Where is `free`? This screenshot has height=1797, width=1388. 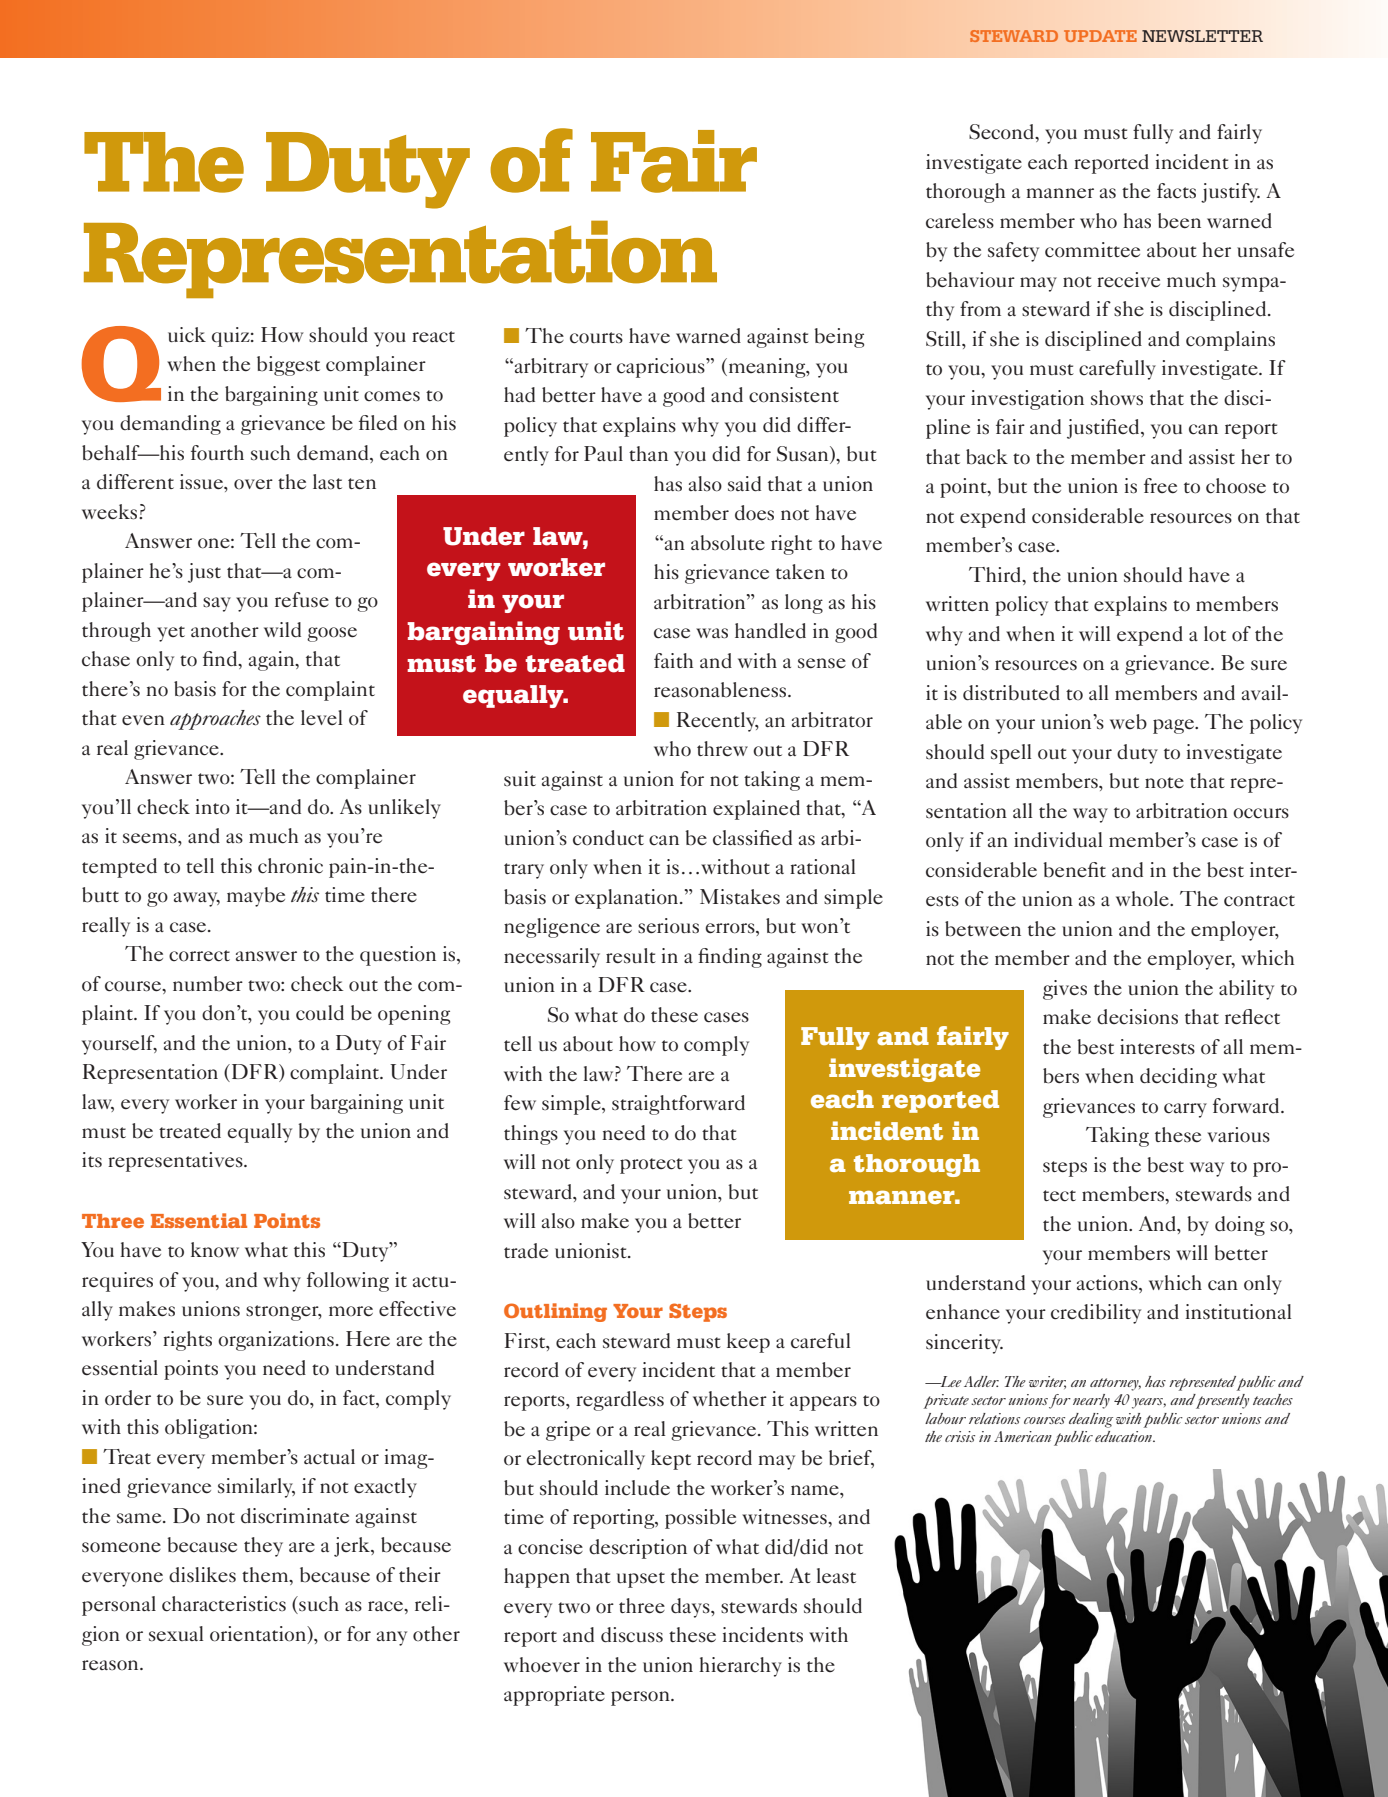 free is located at coordinates (1160, 486).
